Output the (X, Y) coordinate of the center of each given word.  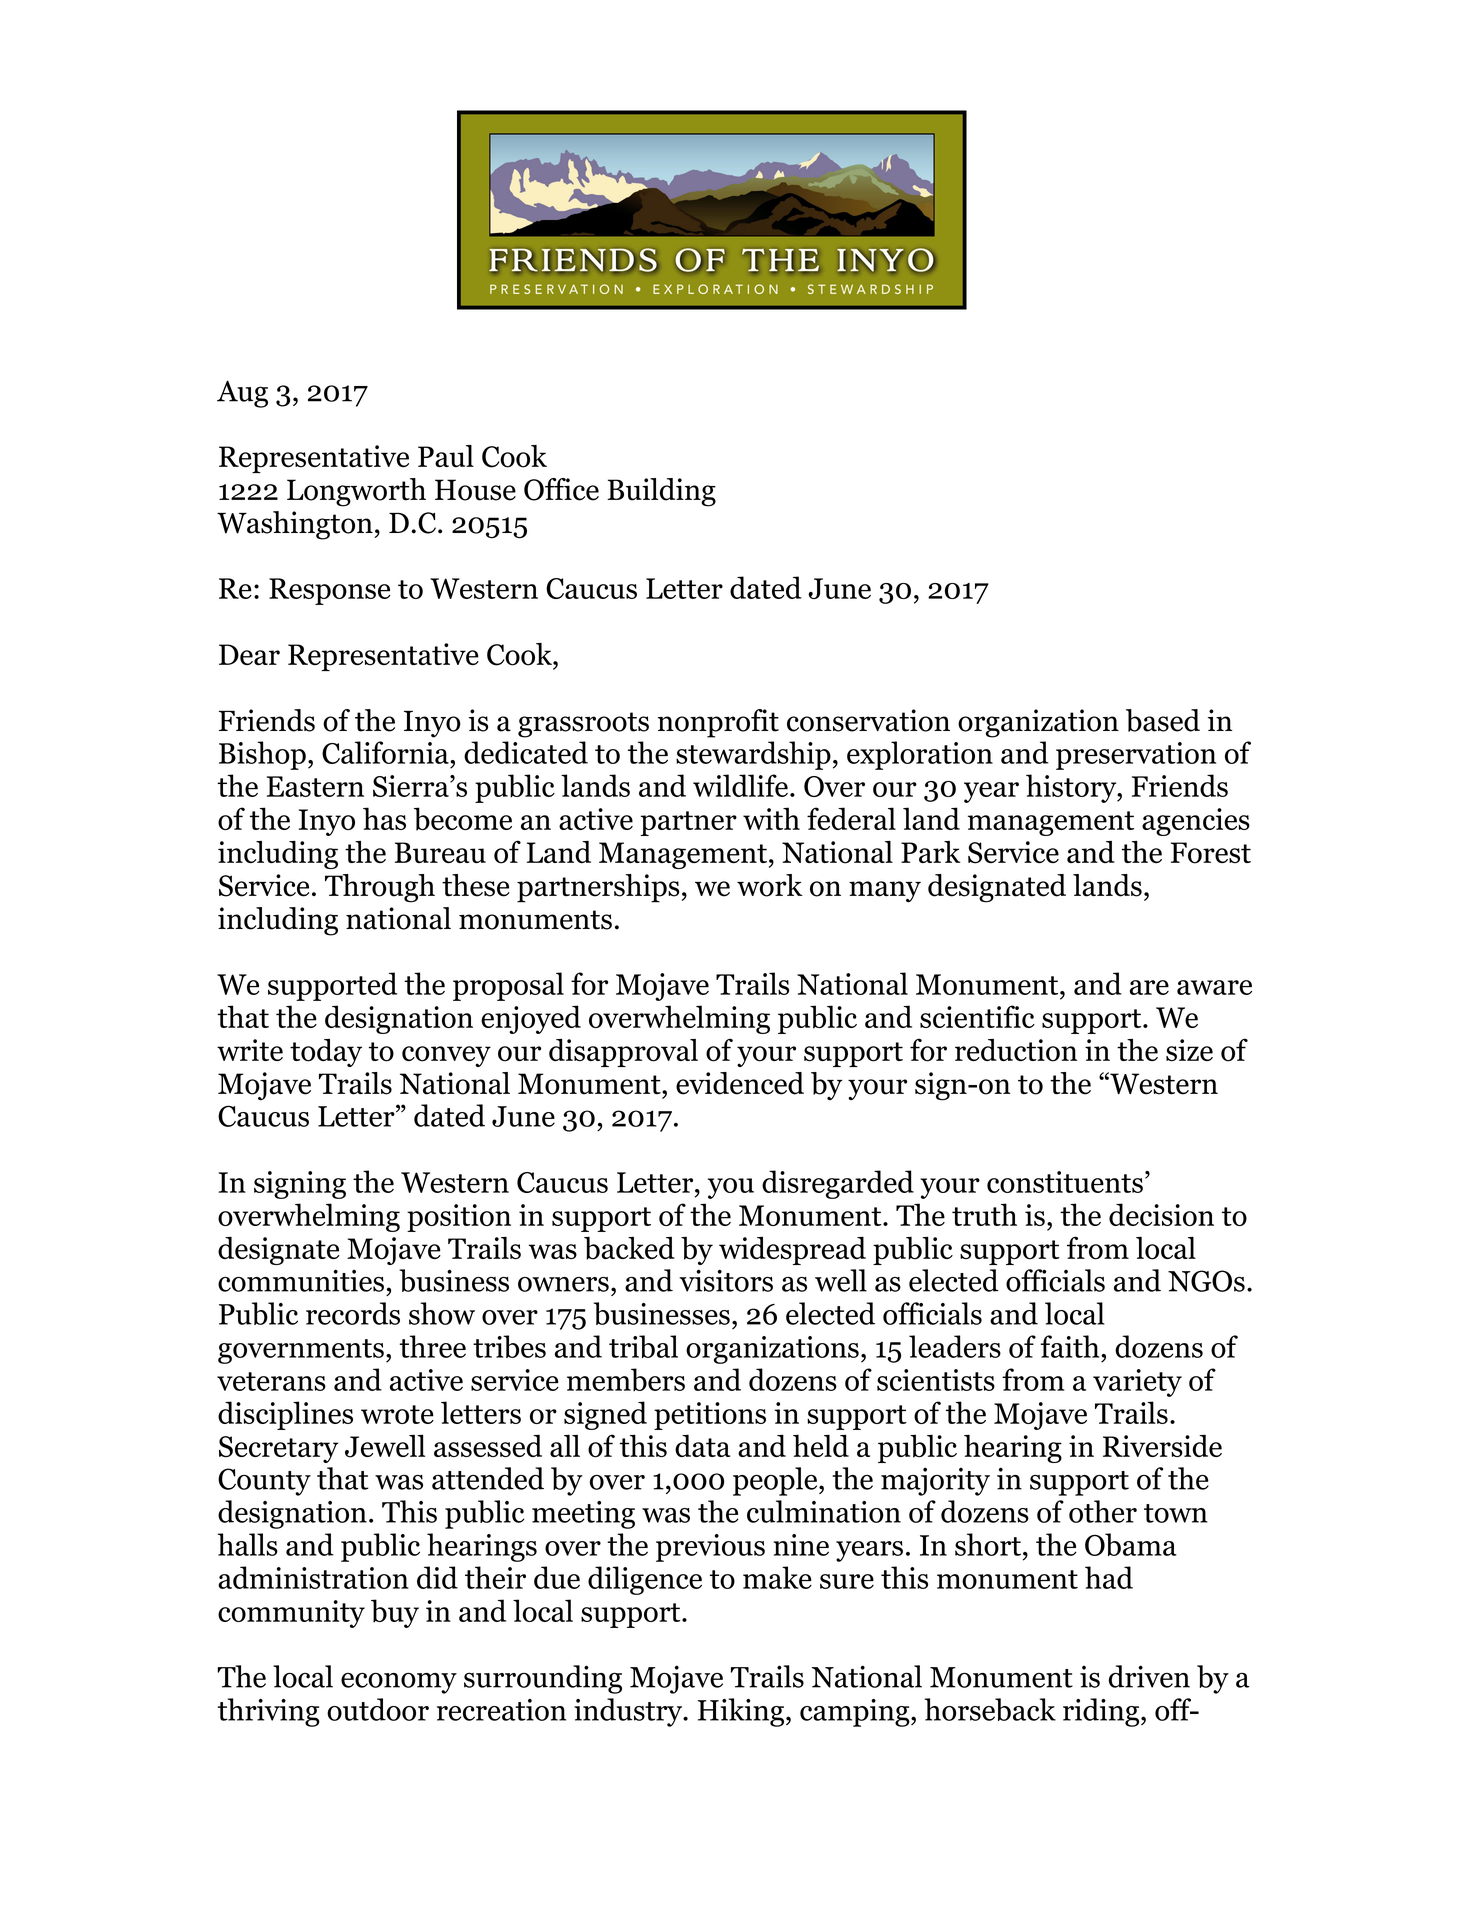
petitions (710, 1416)
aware (1214, 987)
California (386, 752)
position (459, 1218)
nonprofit (718, 723)
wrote (397, 1414)
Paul (446, 456)
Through (380, 888)
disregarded (838, 1184)
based (1163, 720)
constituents (1065, 1182)
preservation (1136, 756)
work (770, 885)
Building (661, 492)
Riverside (1162, 1445)
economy (399, 1683)
